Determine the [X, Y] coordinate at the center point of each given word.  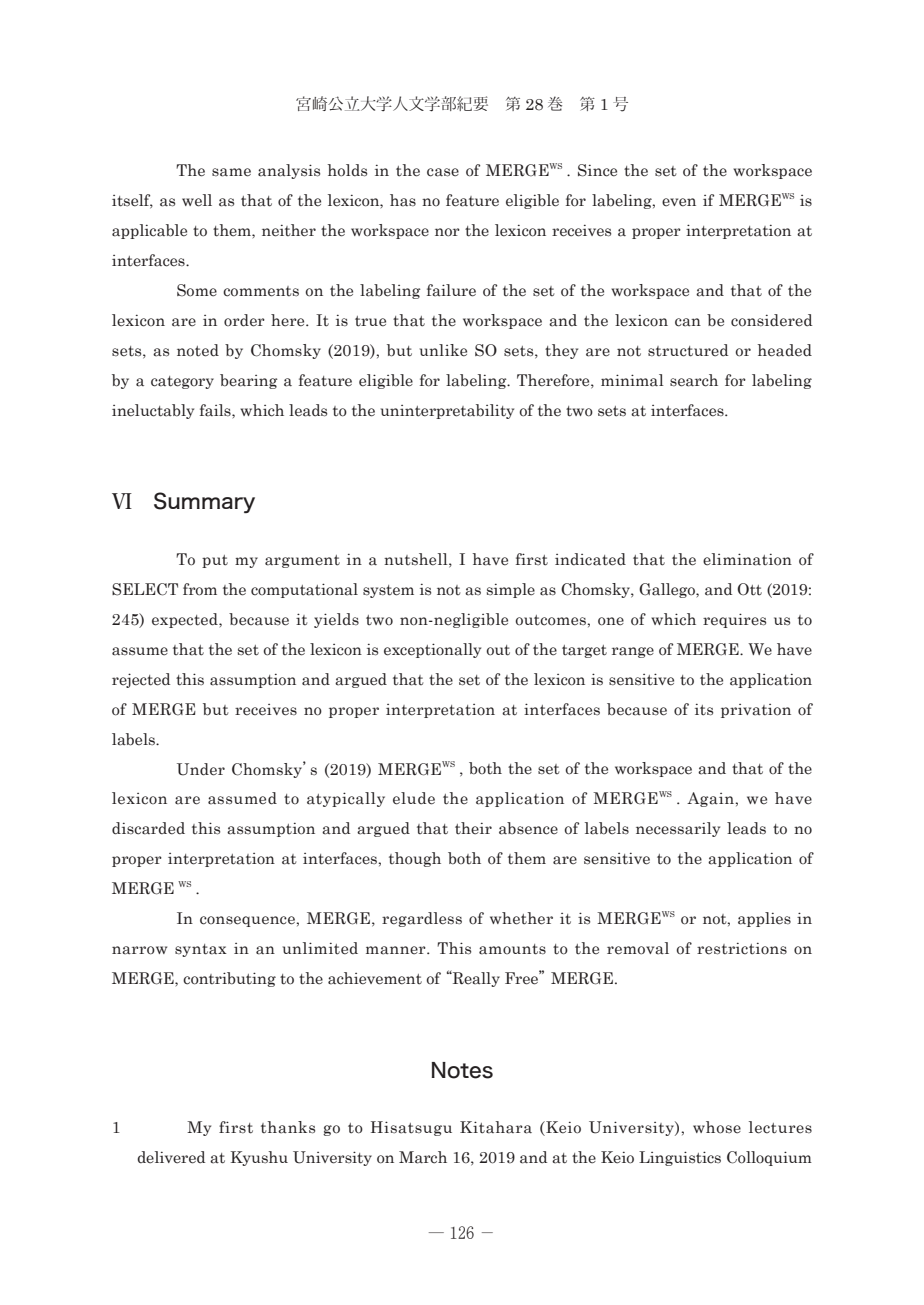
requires [734, 620]
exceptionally [432, 650]
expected [186, 620]
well [197, 200]
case [443, 172]
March [423, 1157]
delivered [171, 1157]
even [679, 202]
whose [717, 1127]
